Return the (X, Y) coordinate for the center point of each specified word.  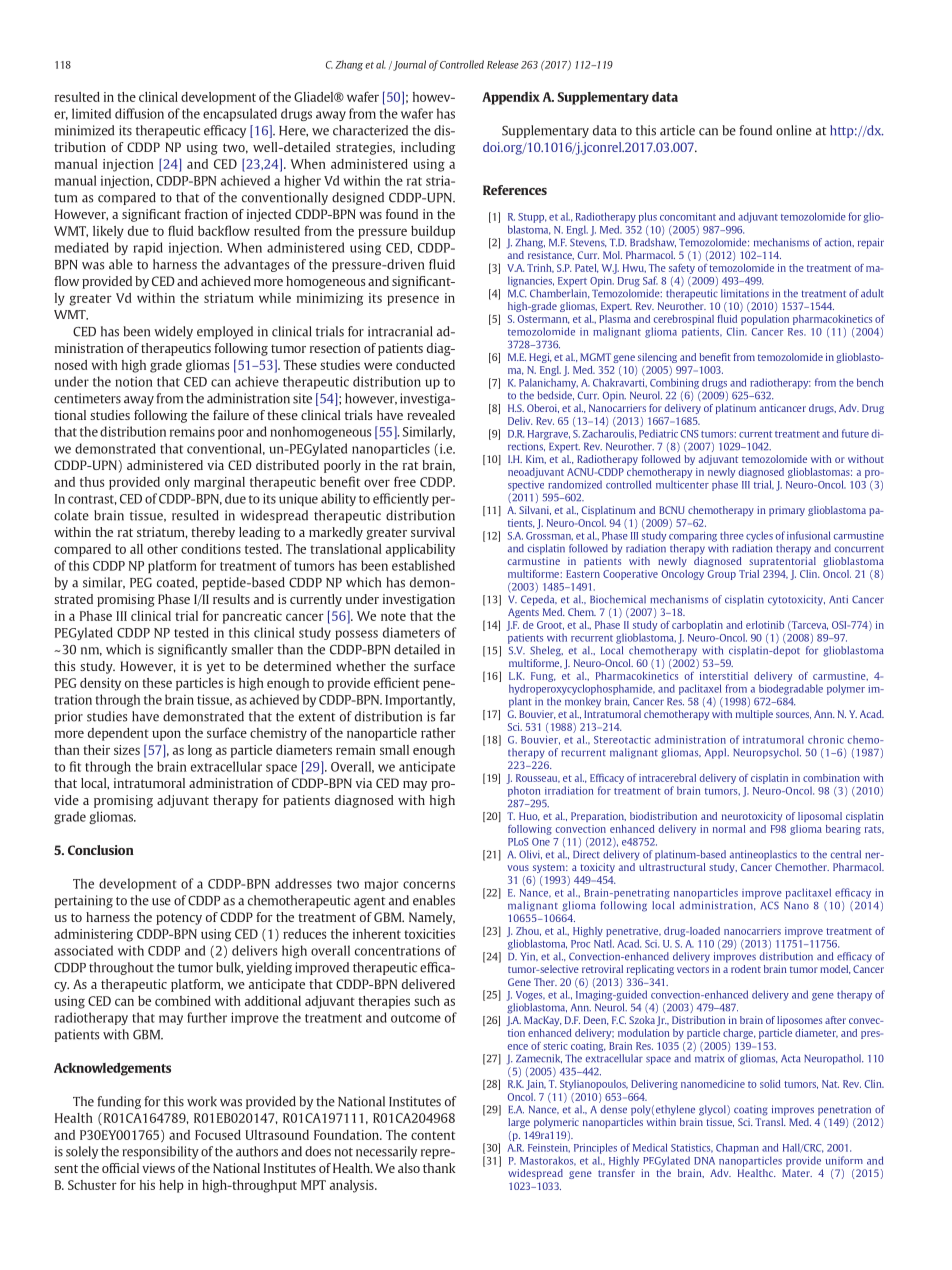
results (231, 599)
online (794, 130)
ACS (769, 905)
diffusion (139, 113)
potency (179, 919)
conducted (425, 365)
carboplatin (697, 626)
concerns (429, 885)
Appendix (511, 98)
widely (173, 332)
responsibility (161, 1152)
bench (870, 382)
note (393, 616)
